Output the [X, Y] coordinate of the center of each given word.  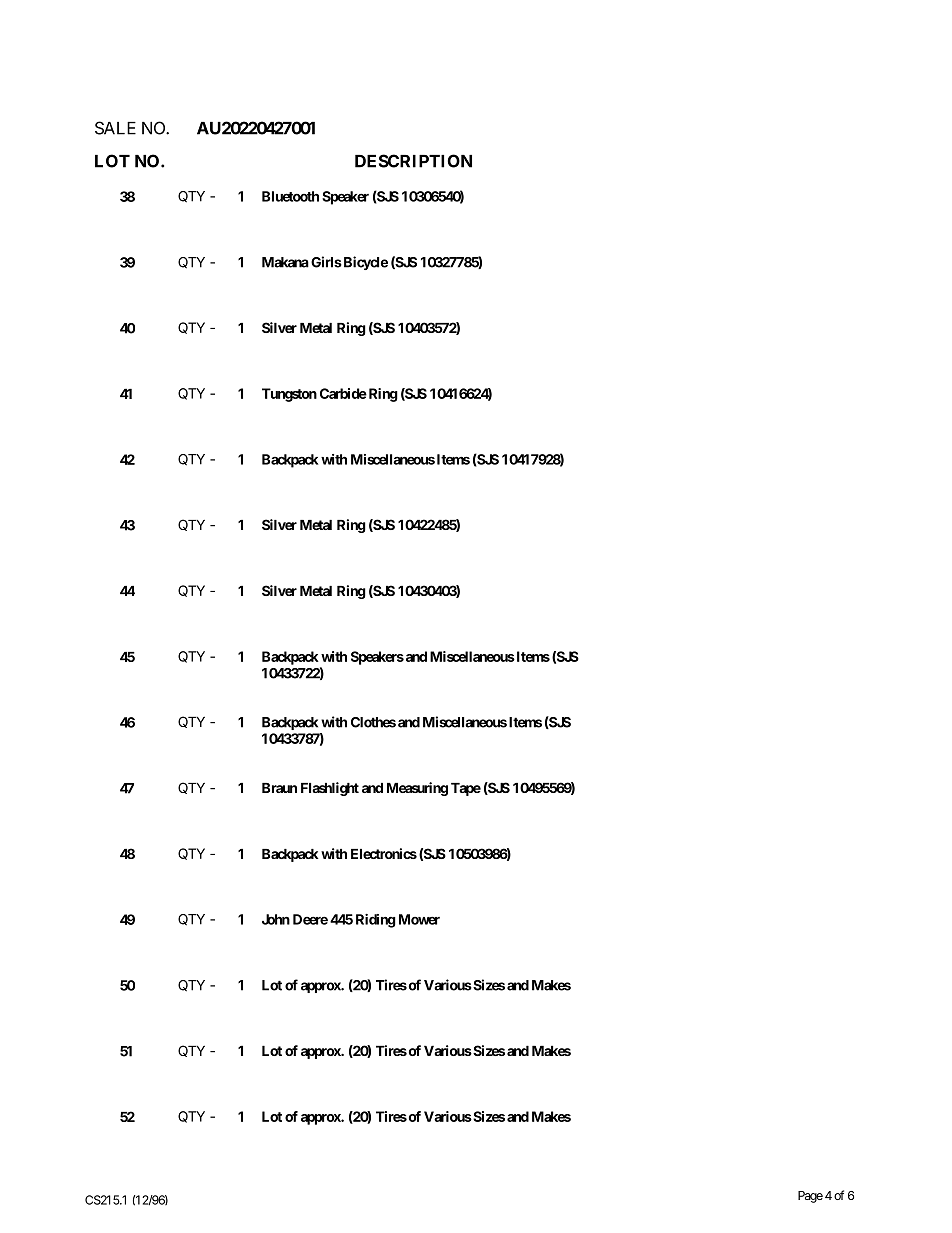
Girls [326, 262]
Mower [419, 919]
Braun [279, 788]
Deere [310, 919]
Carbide [343, 393]
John [276, 919]
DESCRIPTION [413, 161]
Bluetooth [290, 196]
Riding [376, 921]
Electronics [384, 853]
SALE [115, 128]
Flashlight [330, 789]
